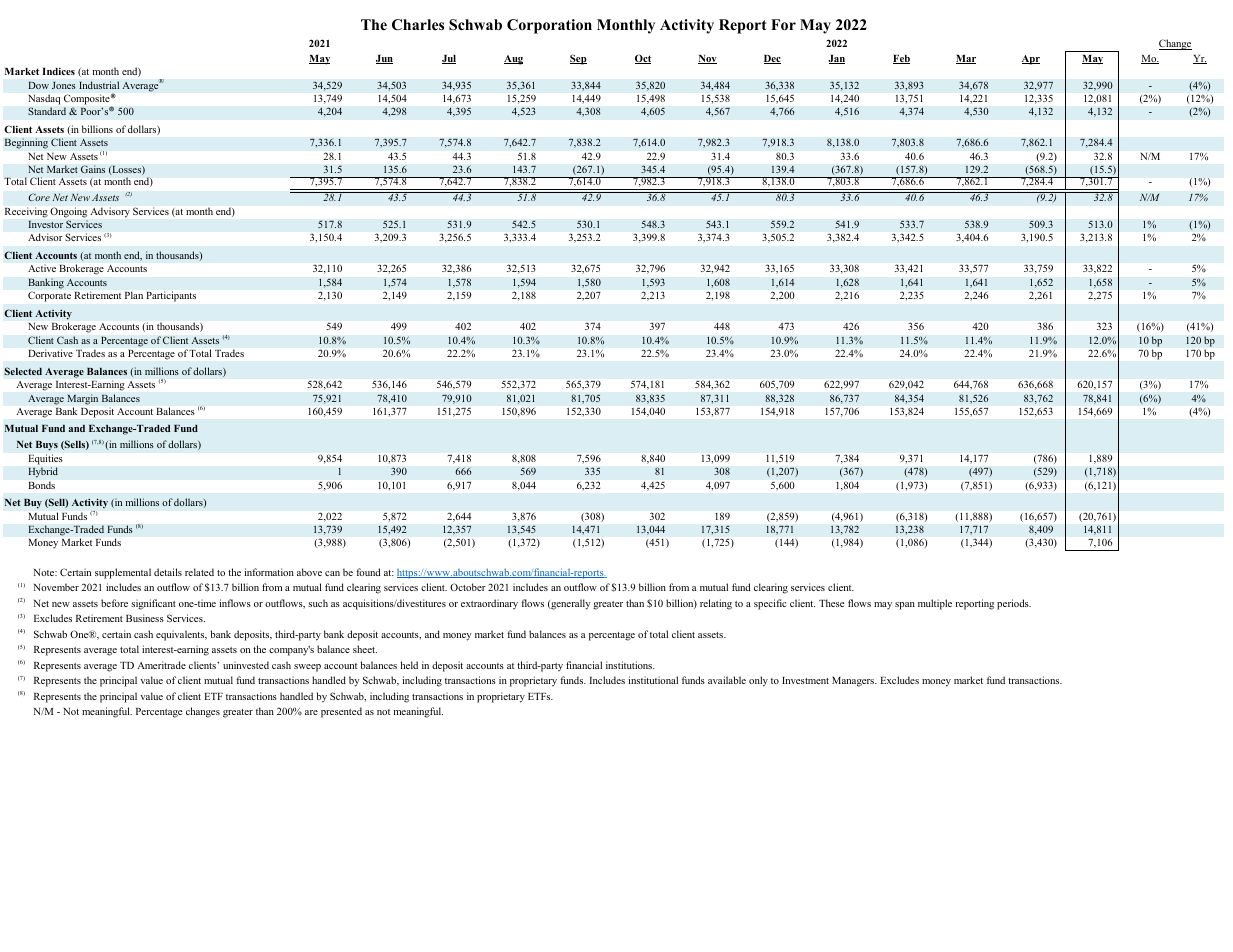  I want to click on Participants, so click(171, 296).
